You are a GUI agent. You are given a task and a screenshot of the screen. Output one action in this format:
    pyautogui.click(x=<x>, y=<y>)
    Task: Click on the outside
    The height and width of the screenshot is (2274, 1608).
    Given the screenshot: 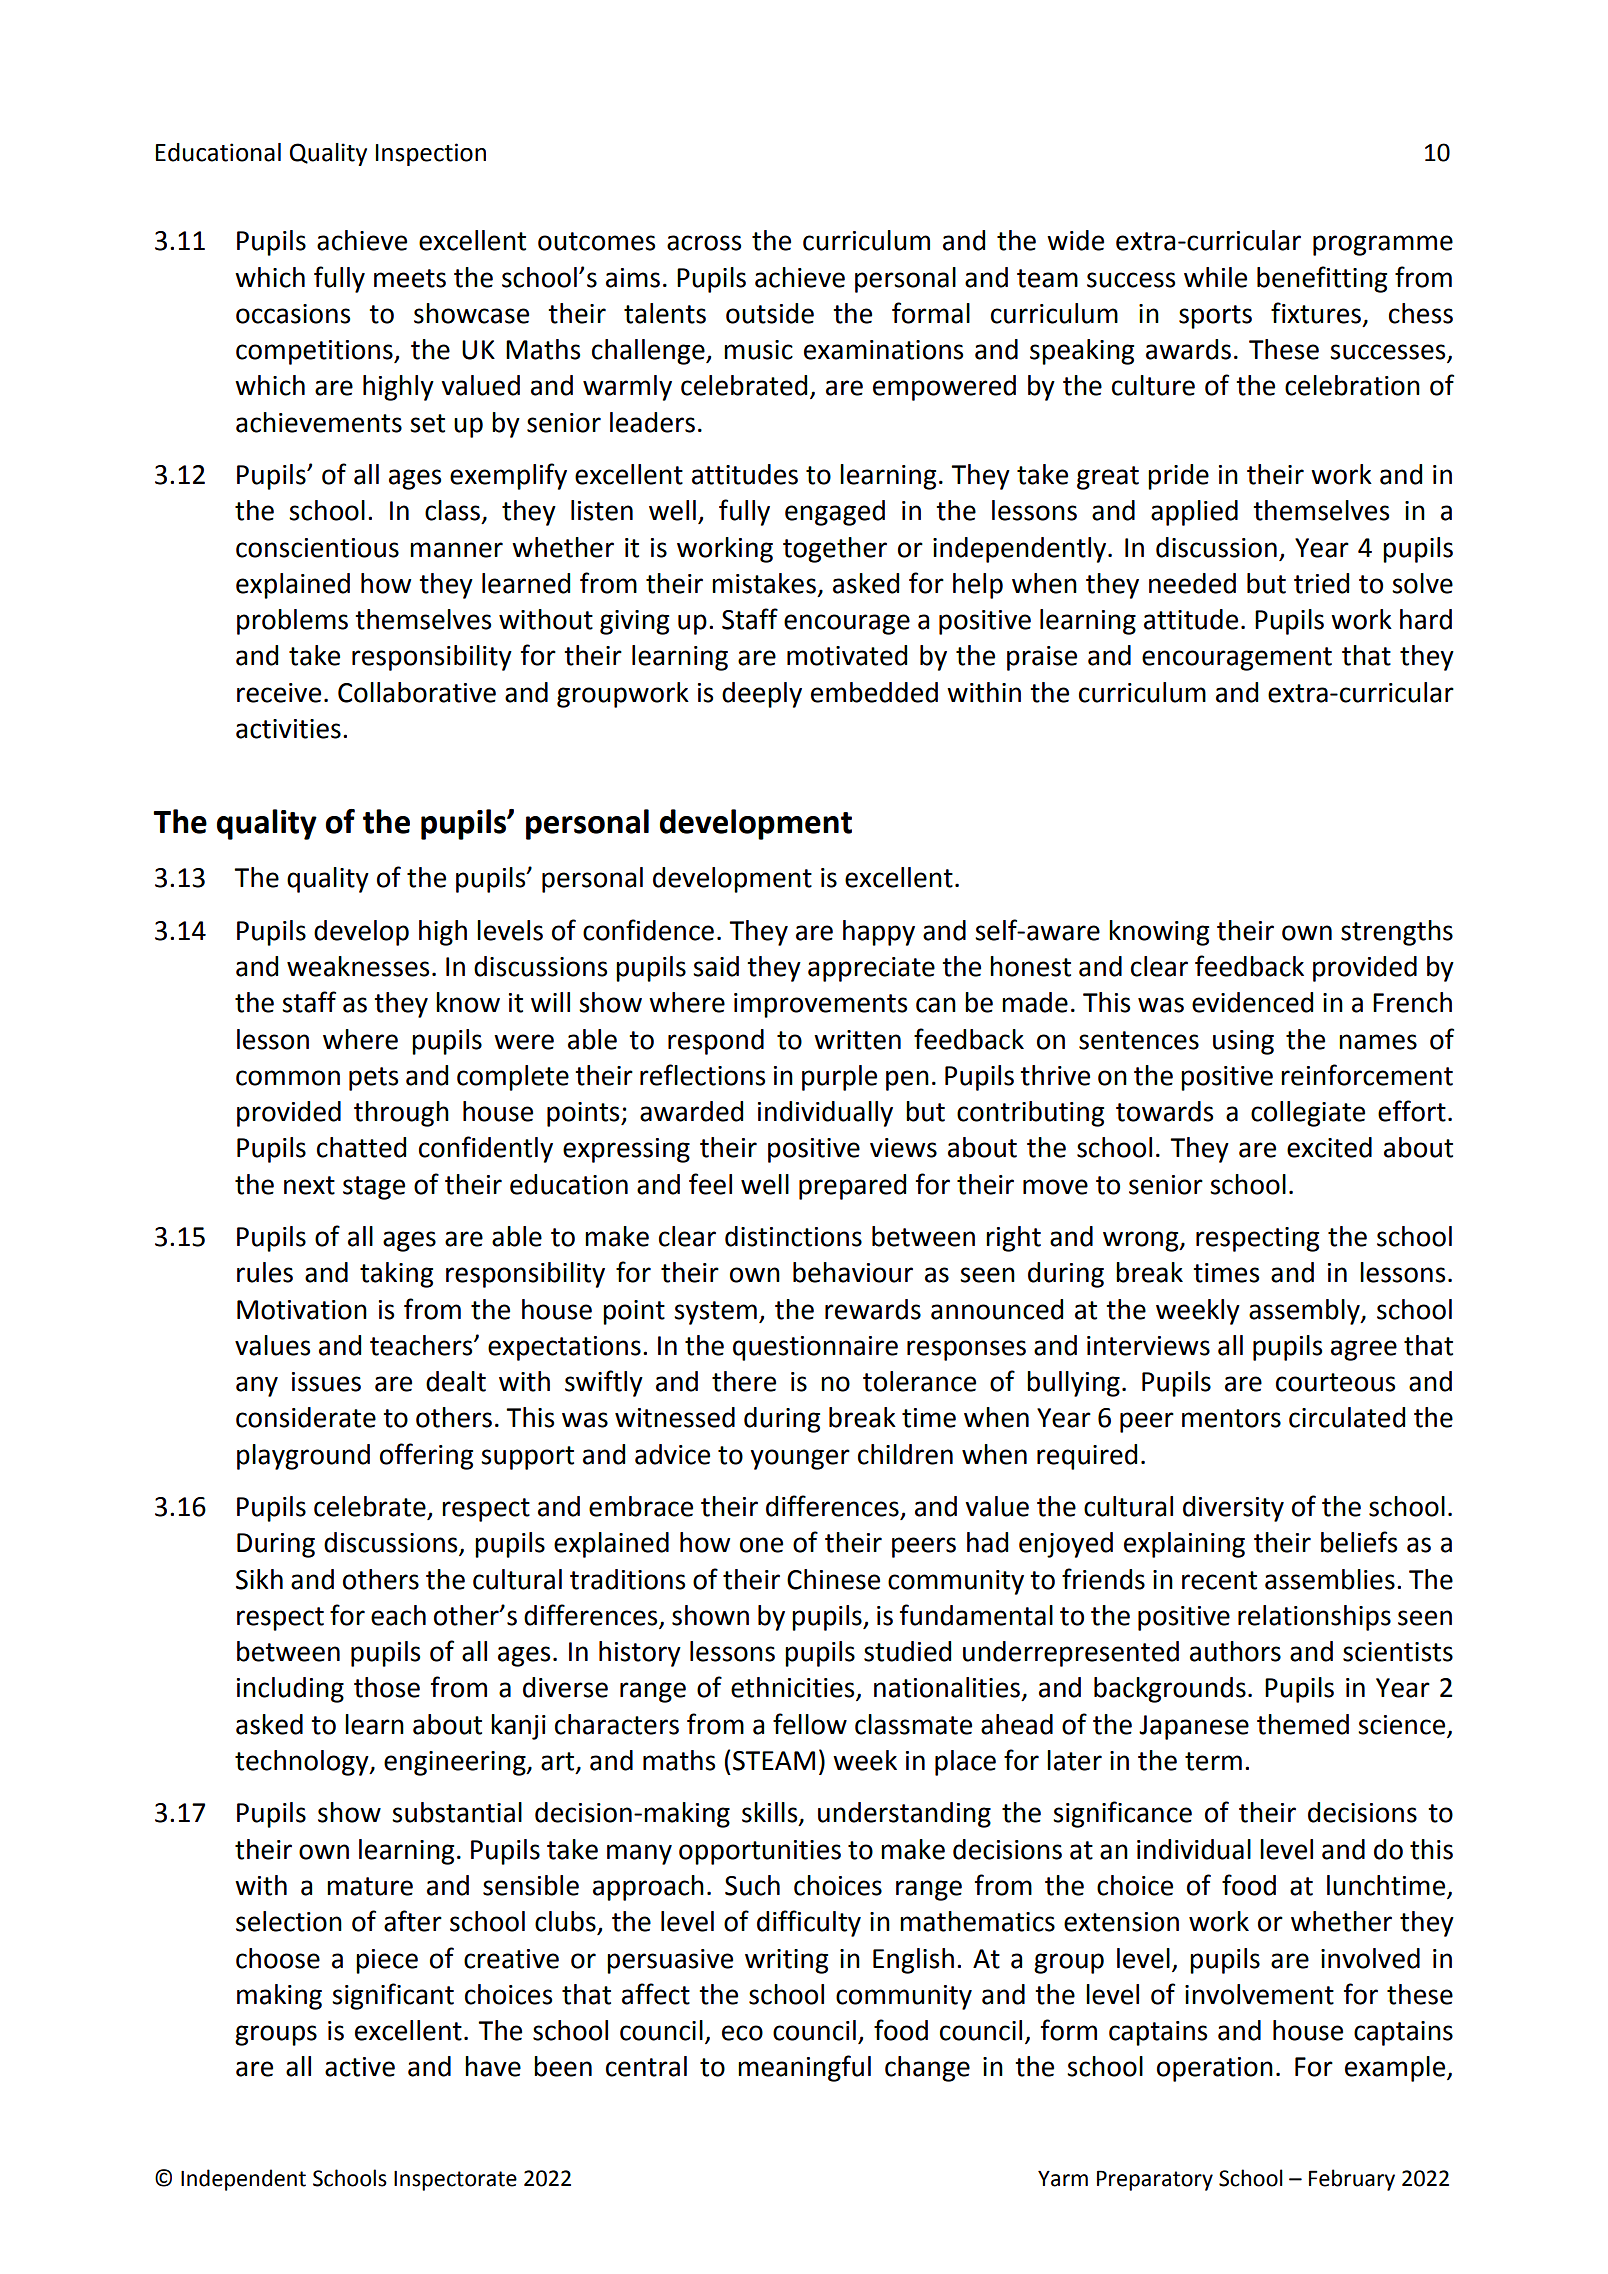 What is the action you would take?
    pyautogui.click(x=770, y=313)
